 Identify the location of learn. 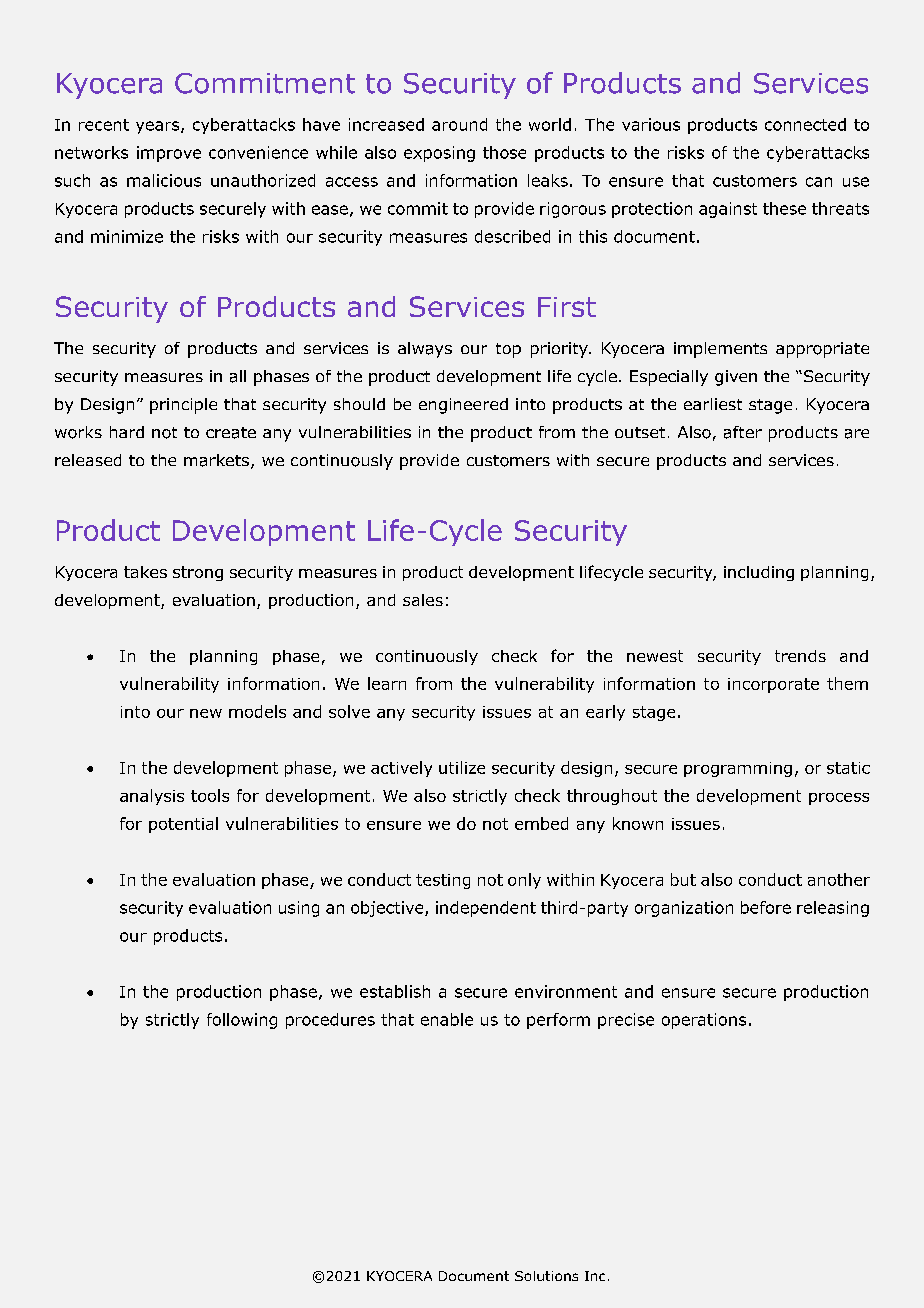
(387, 683).
